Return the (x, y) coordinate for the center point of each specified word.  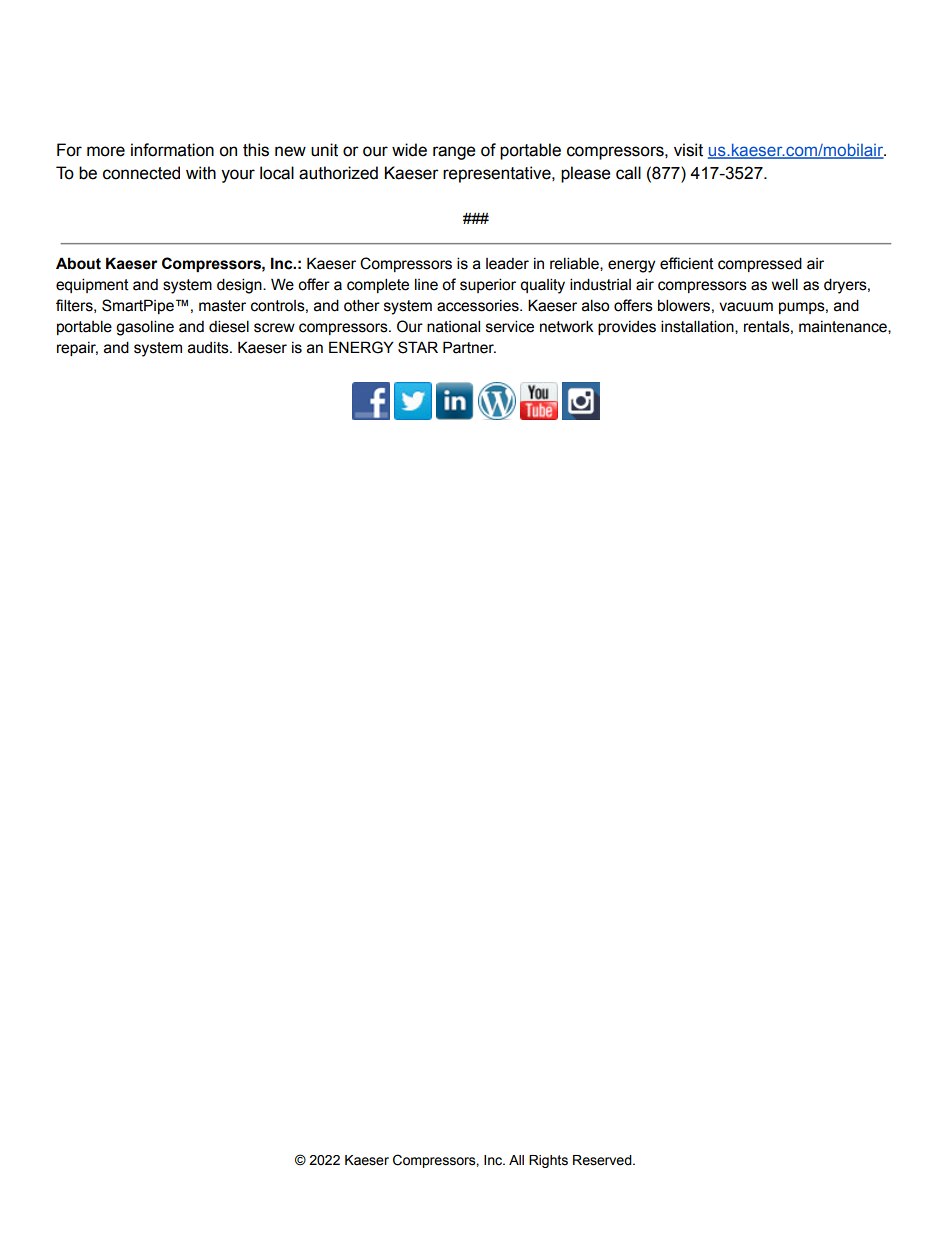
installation (698, 327)
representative (498, 174)
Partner (469, 347)
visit (688, 150)
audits (209, 348)
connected (141, 173)
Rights (548, 1161)
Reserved (603, 1160)
